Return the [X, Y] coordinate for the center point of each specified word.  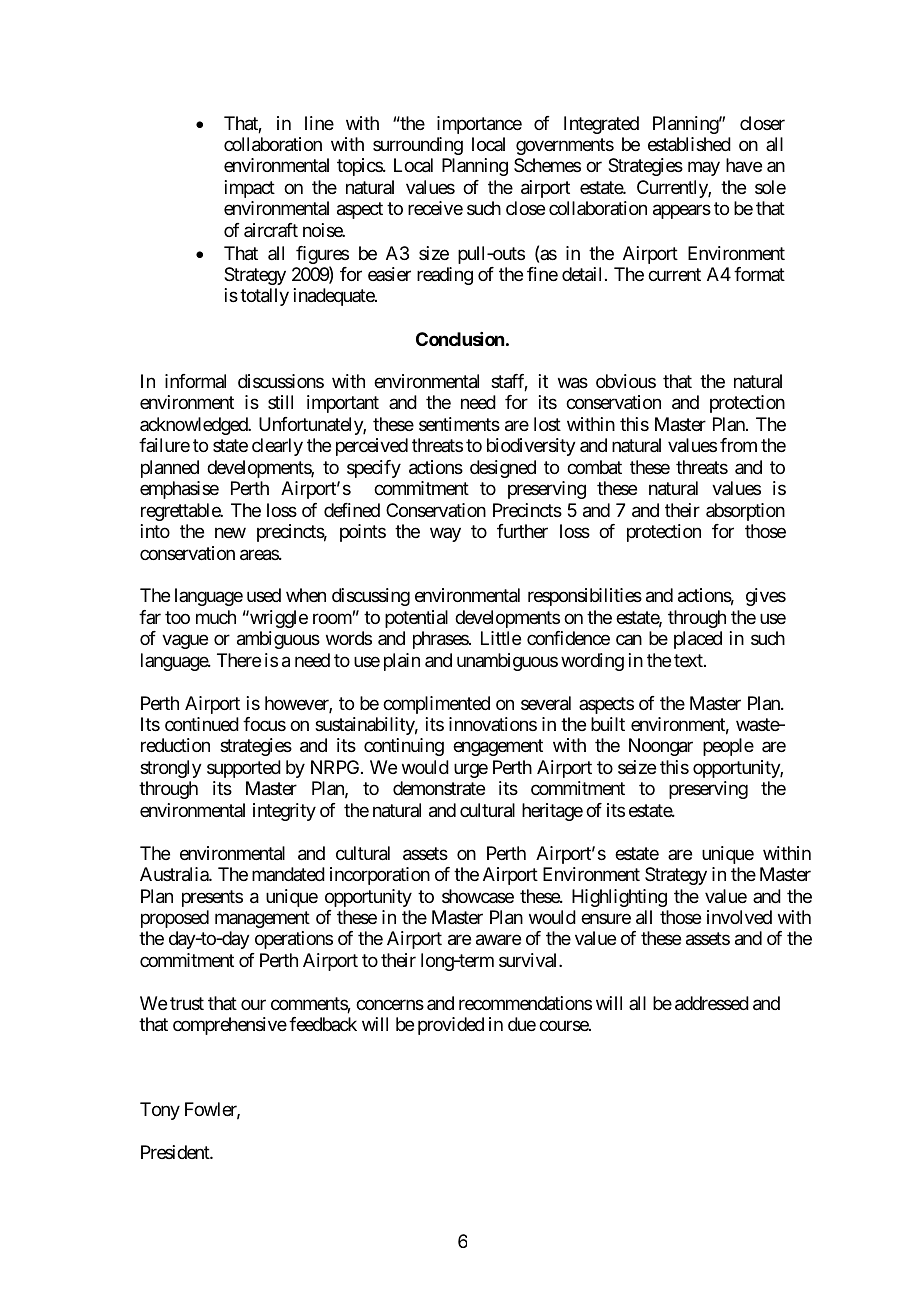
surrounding [418, 146]
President [176, 1152]
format [759, 274]
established [689, 144]
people [728, 747]
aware [498, 940]
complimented [436, 705]
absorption [745, 512]
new [230, 533]
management [262, 919]
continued [202, 724]
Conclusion [460, 339]
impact [250, 189]
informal [195, 381]
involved [739, 917]
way [445, 535]
